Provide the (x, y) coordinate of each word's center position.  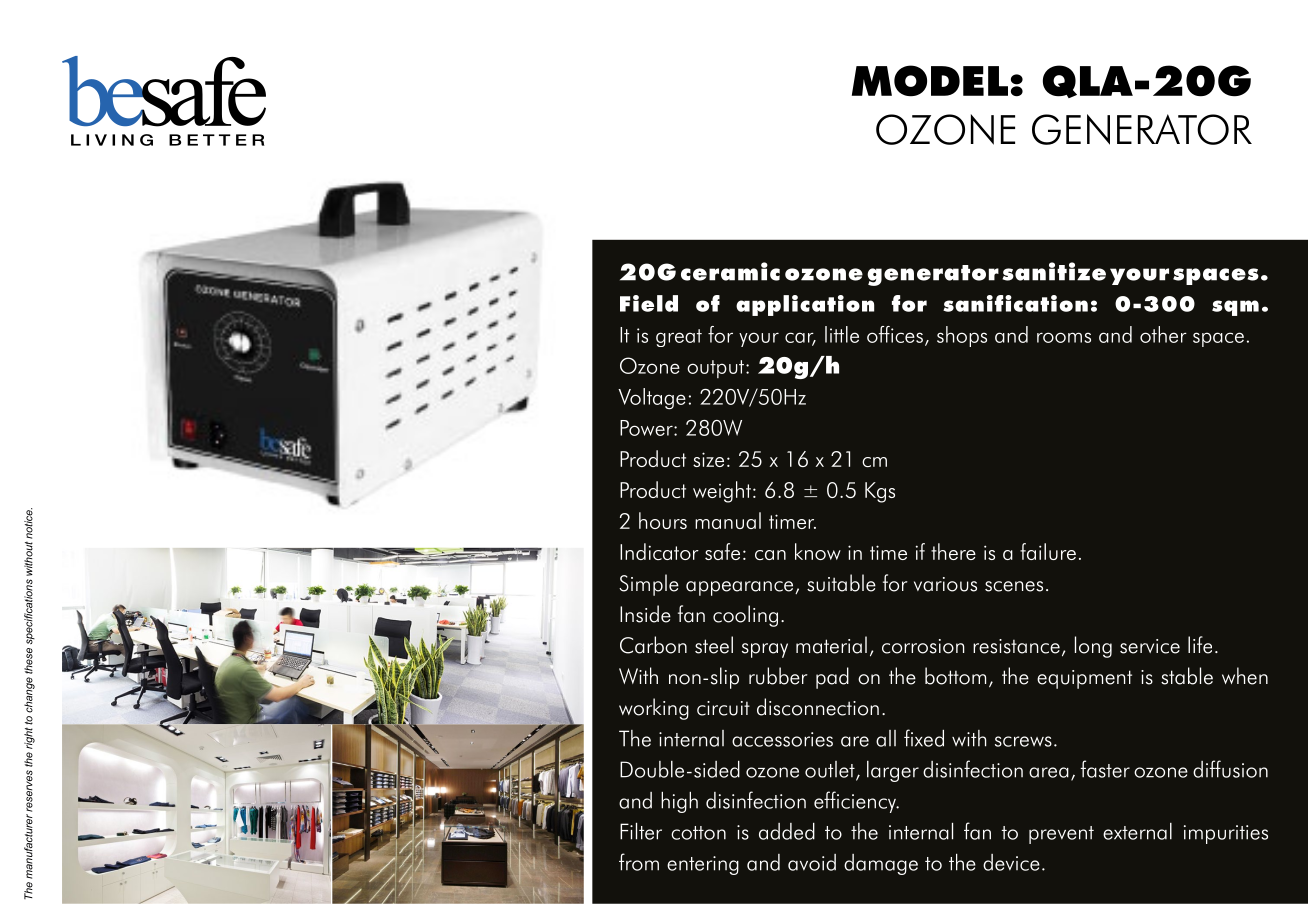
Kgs (880, 492)
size (708, 459)
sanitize (1054, 271)
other (1163, 334)
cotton (698, 833)
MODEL (930, 81)
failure (1048, 551)
